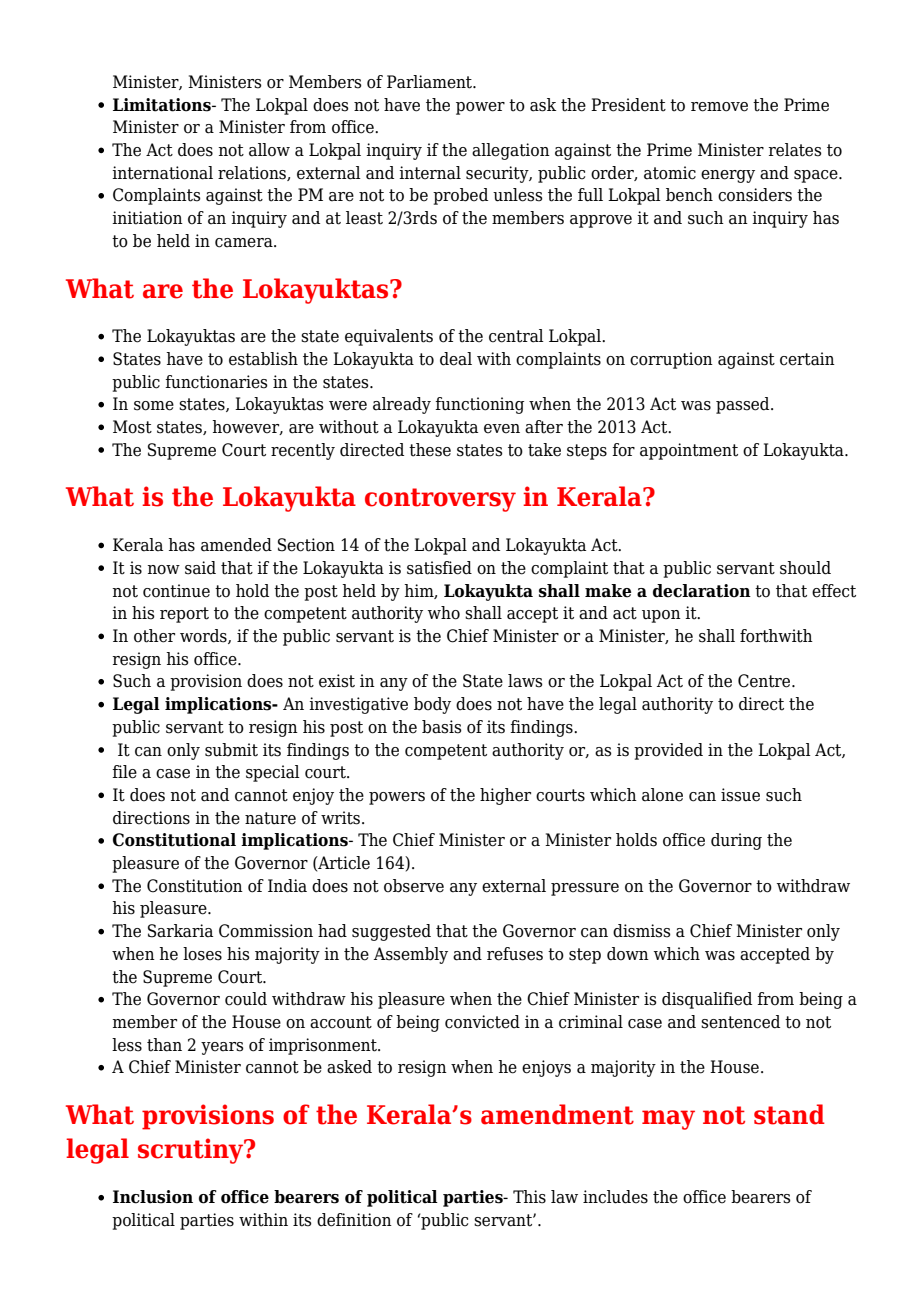 The image size is (924, 1308). I want to click on nature, so click(270, 818).
